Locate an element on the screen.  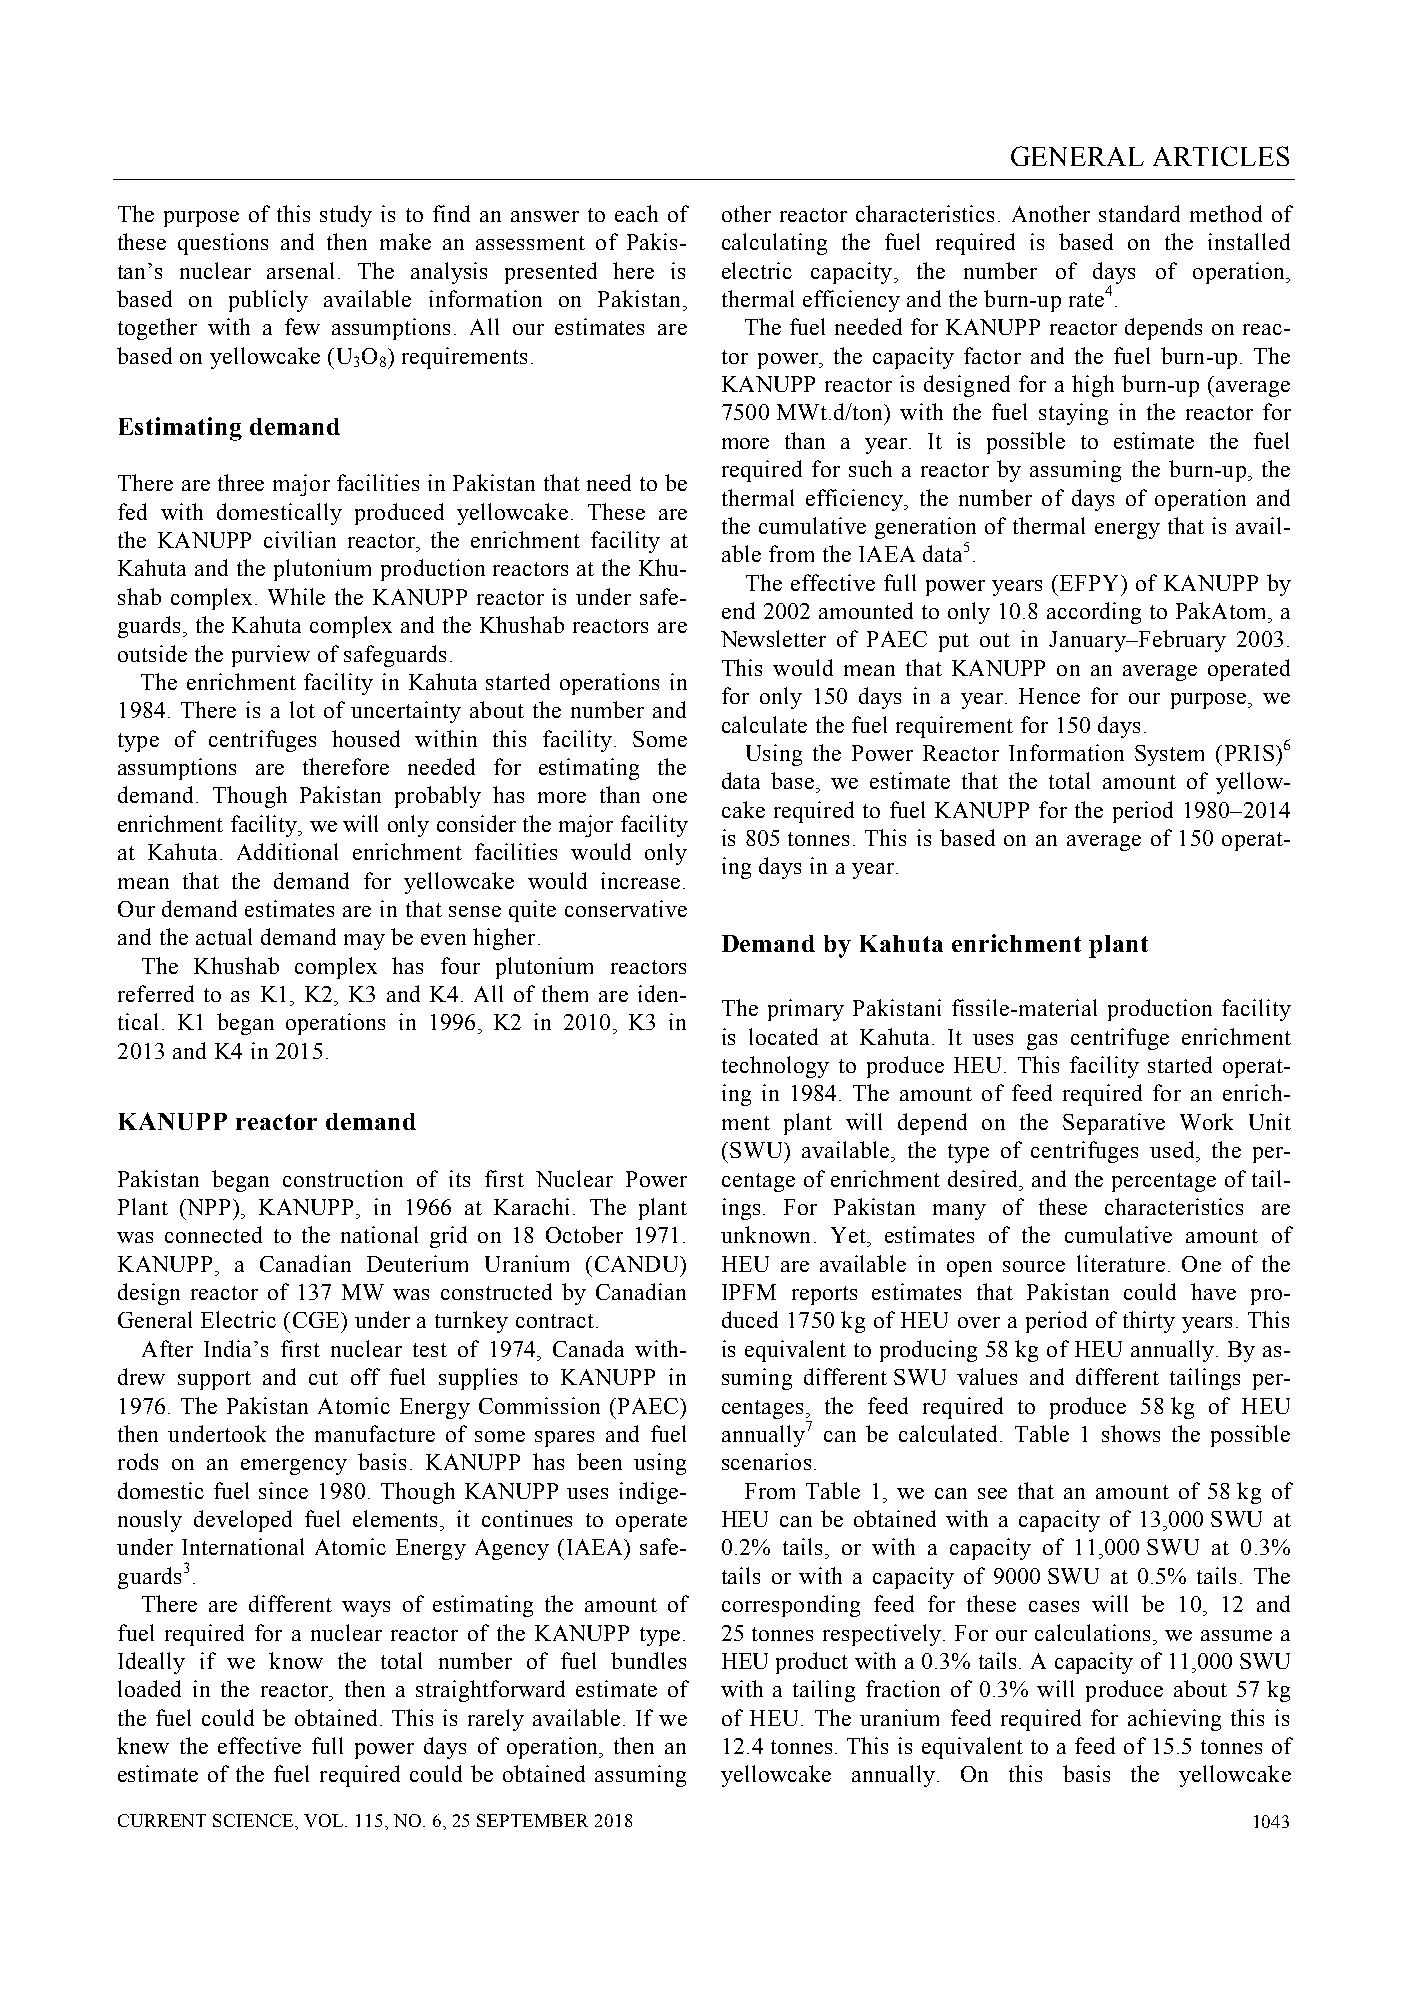
standard is located at coordinates (1139, 213).
